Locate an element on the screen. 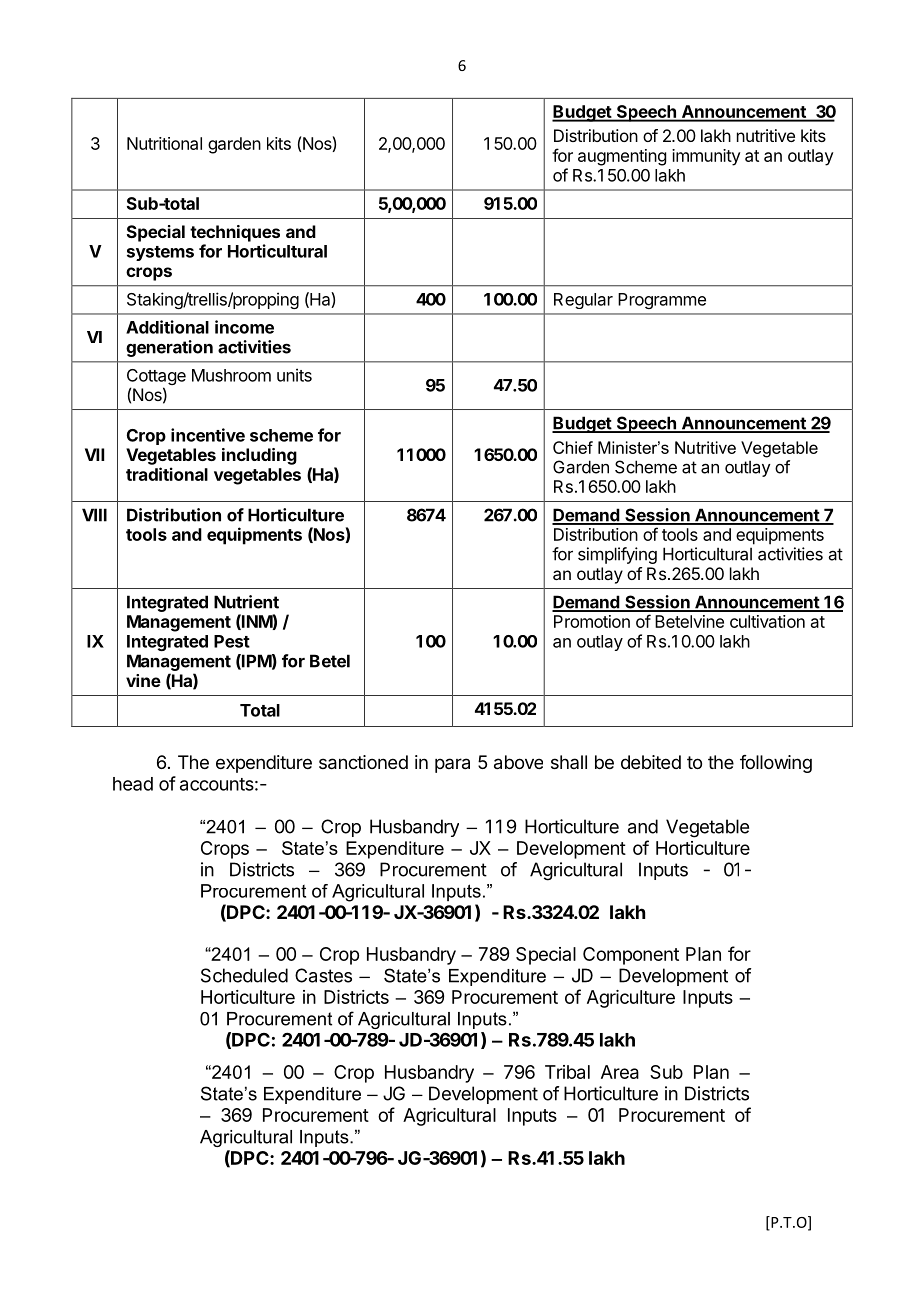 The width and height of the screenshot is (924, 1308). augmenting is located at coordinates (622, 157).
